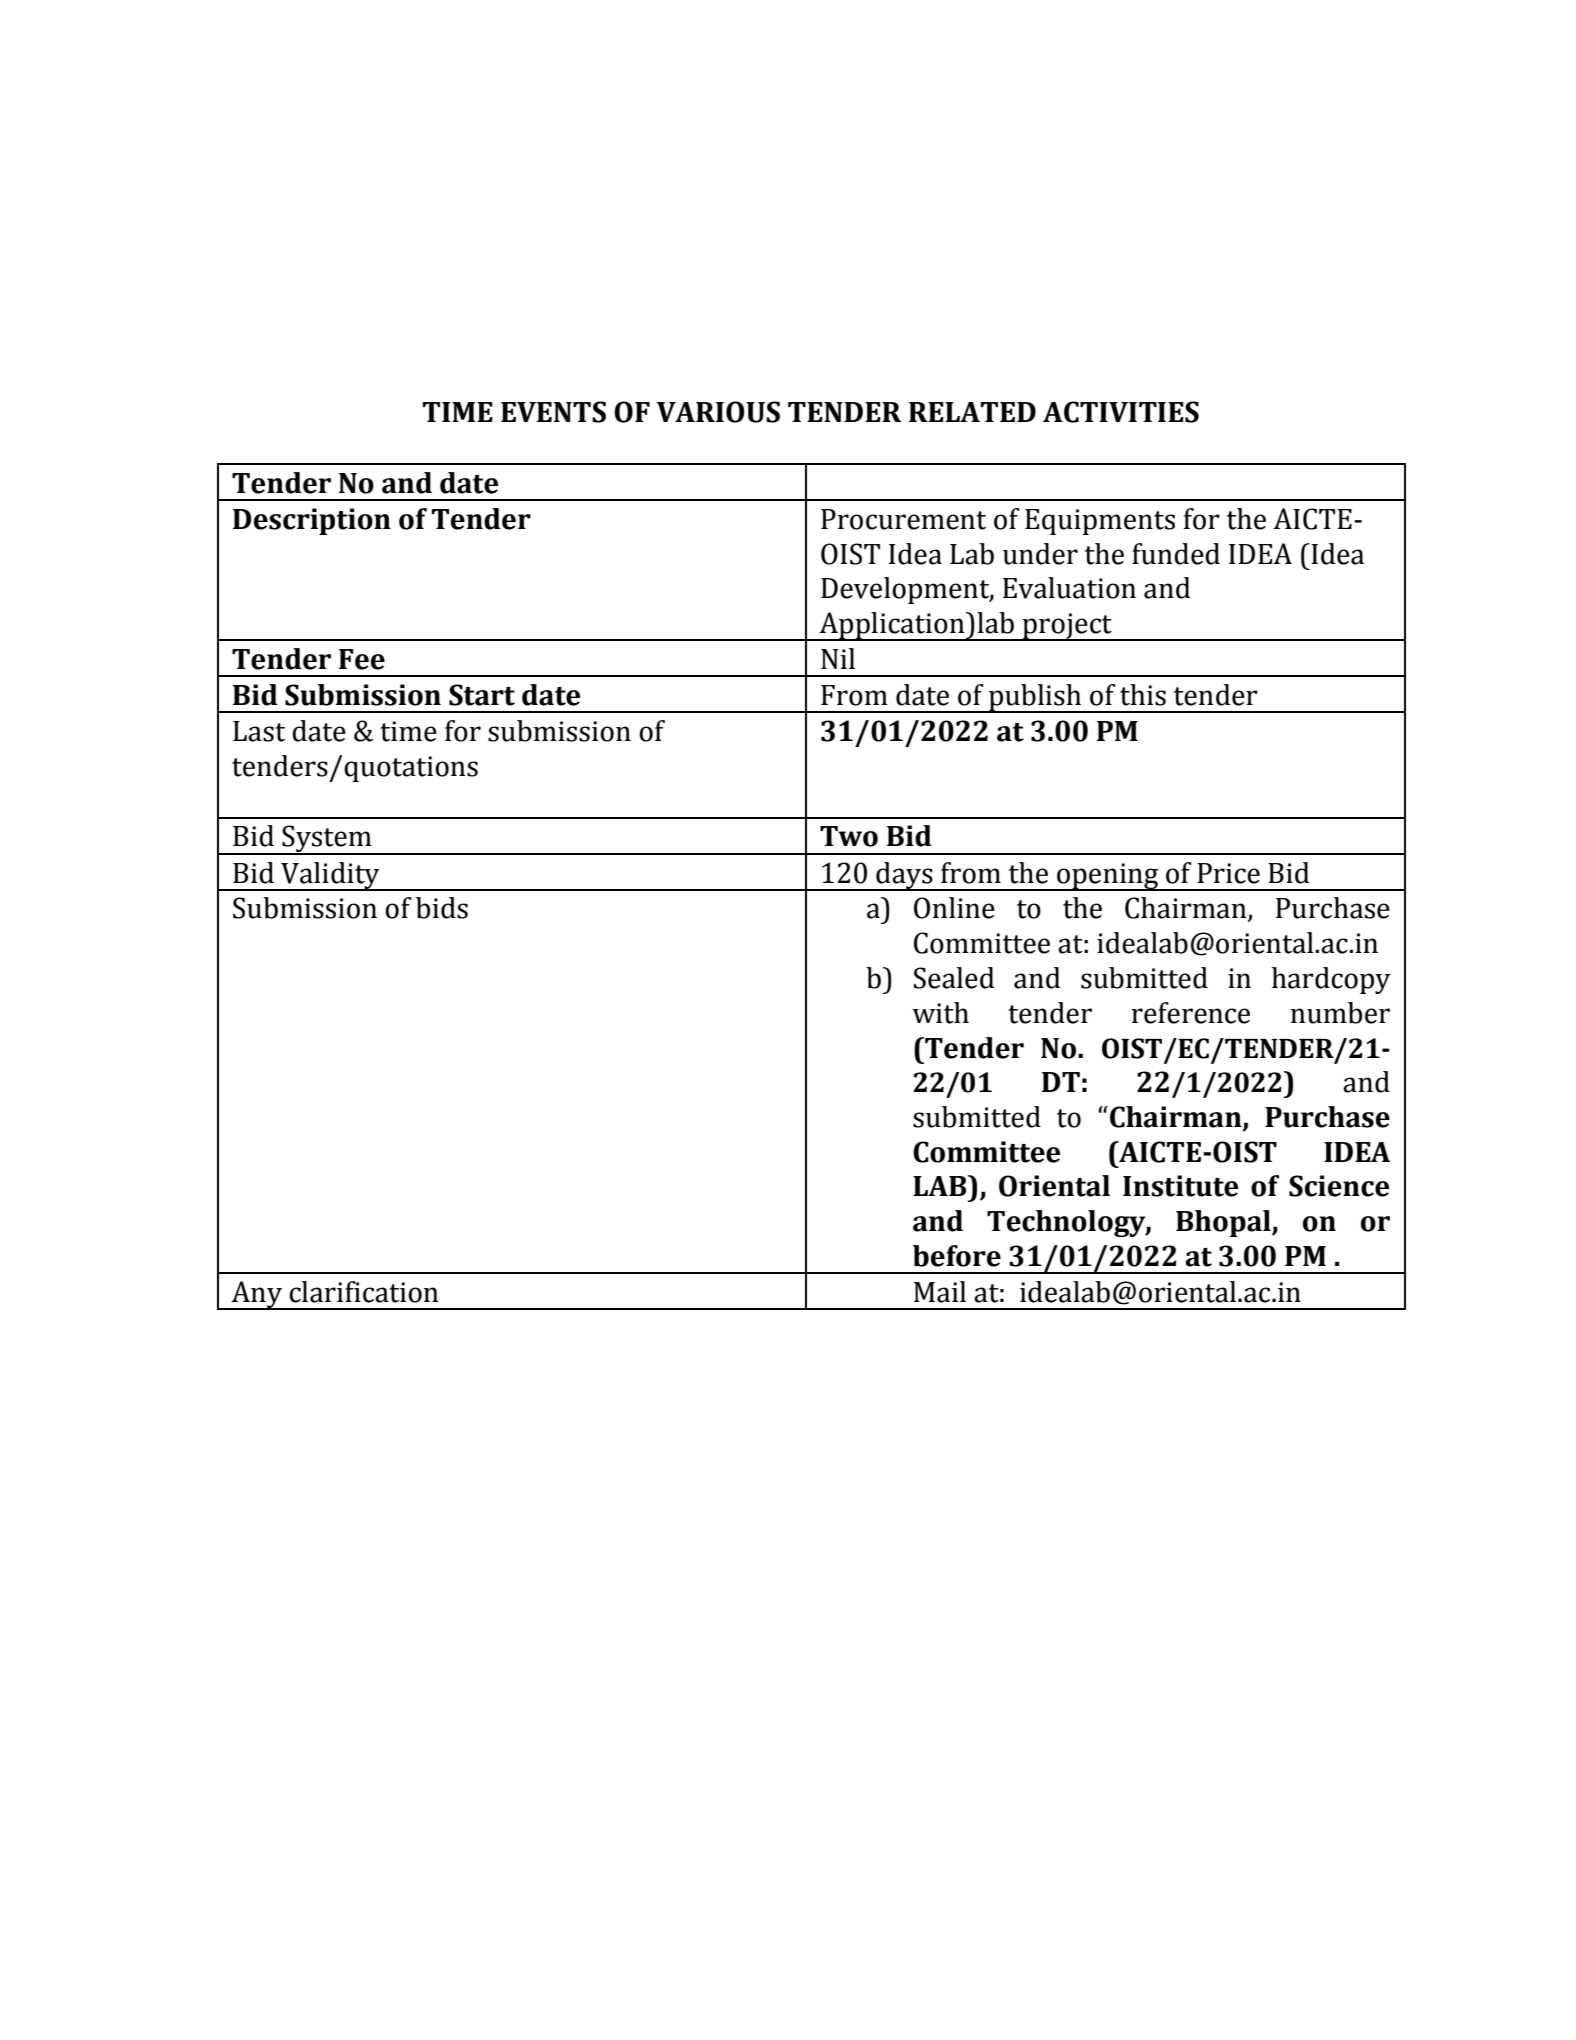 The image size is (1576, 2040). Describe the element at coordinates (849, 836) in the screenshot. I see `Two` at that location.
